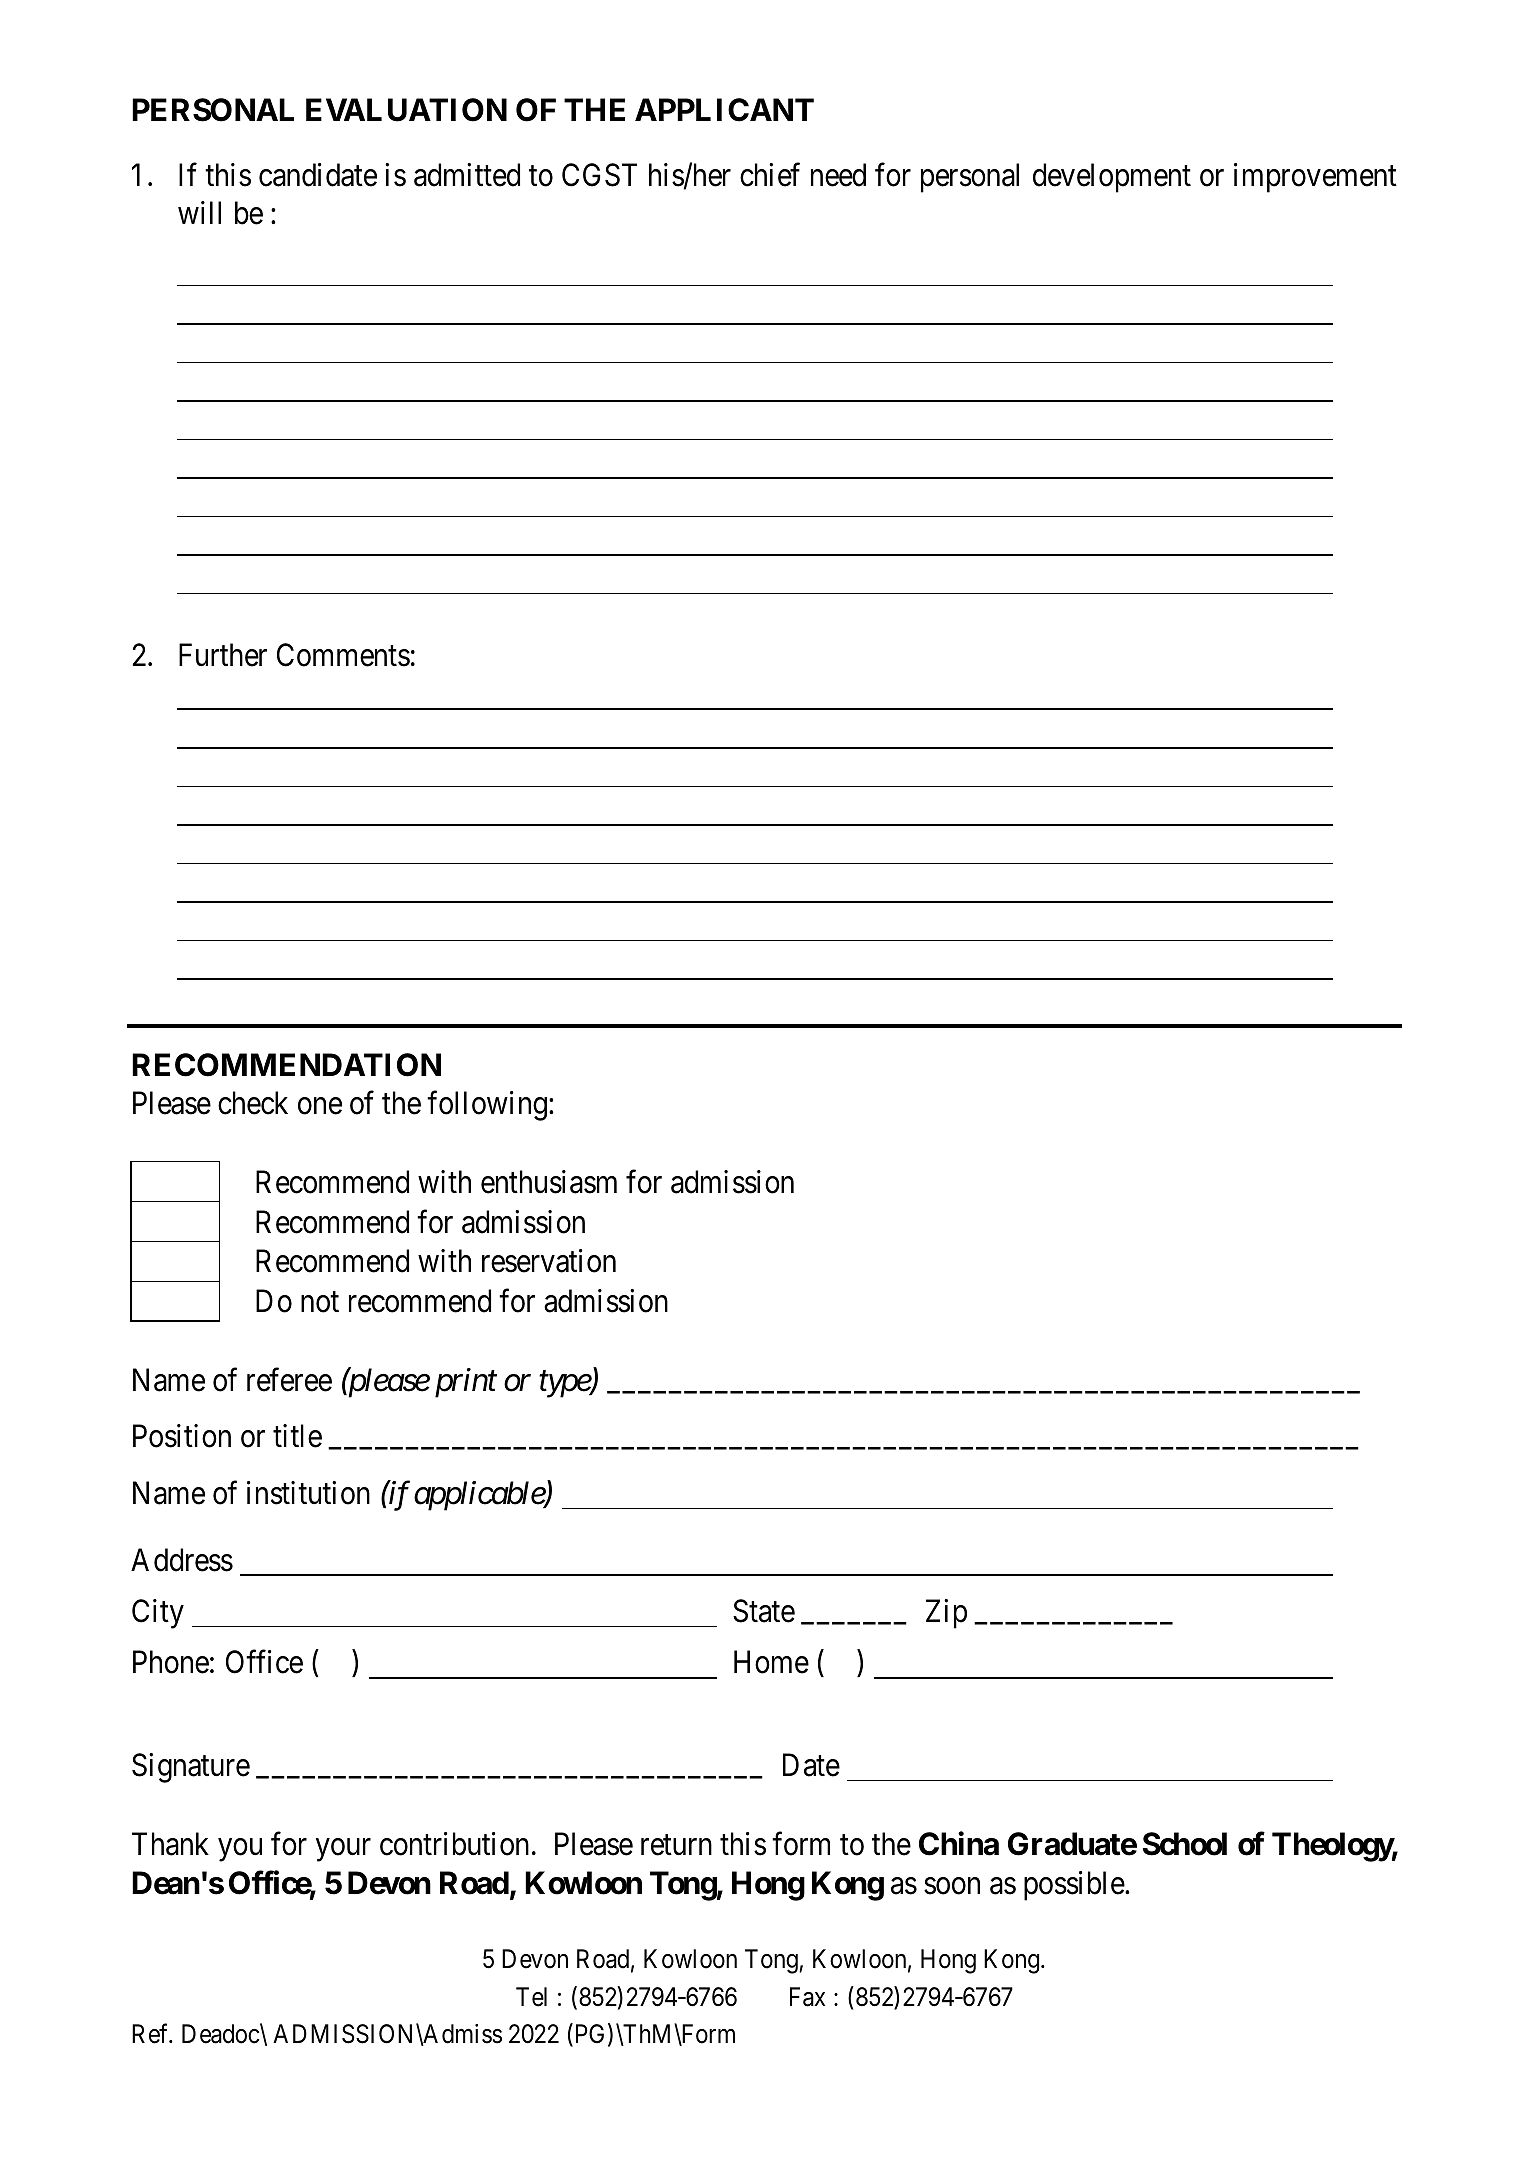 The width and height of the screenshot is (1529, 2163). What do you see at coordinates (838, 175) in the screenshot?
I see `need` at bounding box center [838, 175].
